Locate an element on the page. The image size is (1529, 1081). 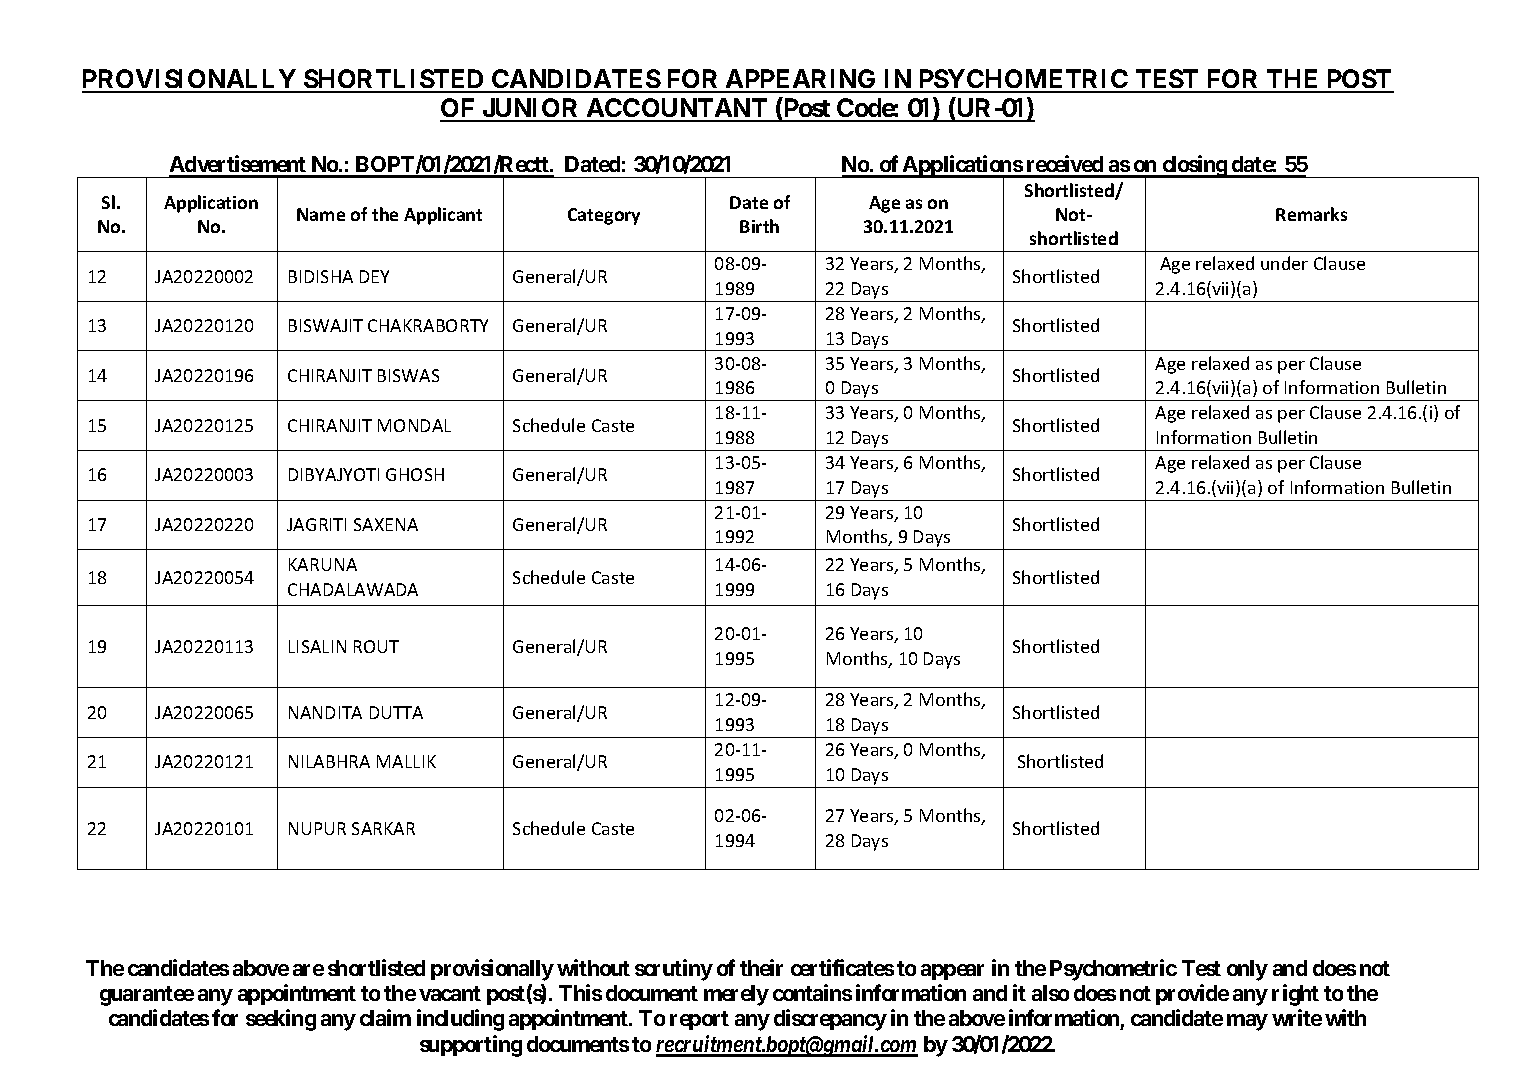
discrepancy is located at coordinates (830, 1020).
